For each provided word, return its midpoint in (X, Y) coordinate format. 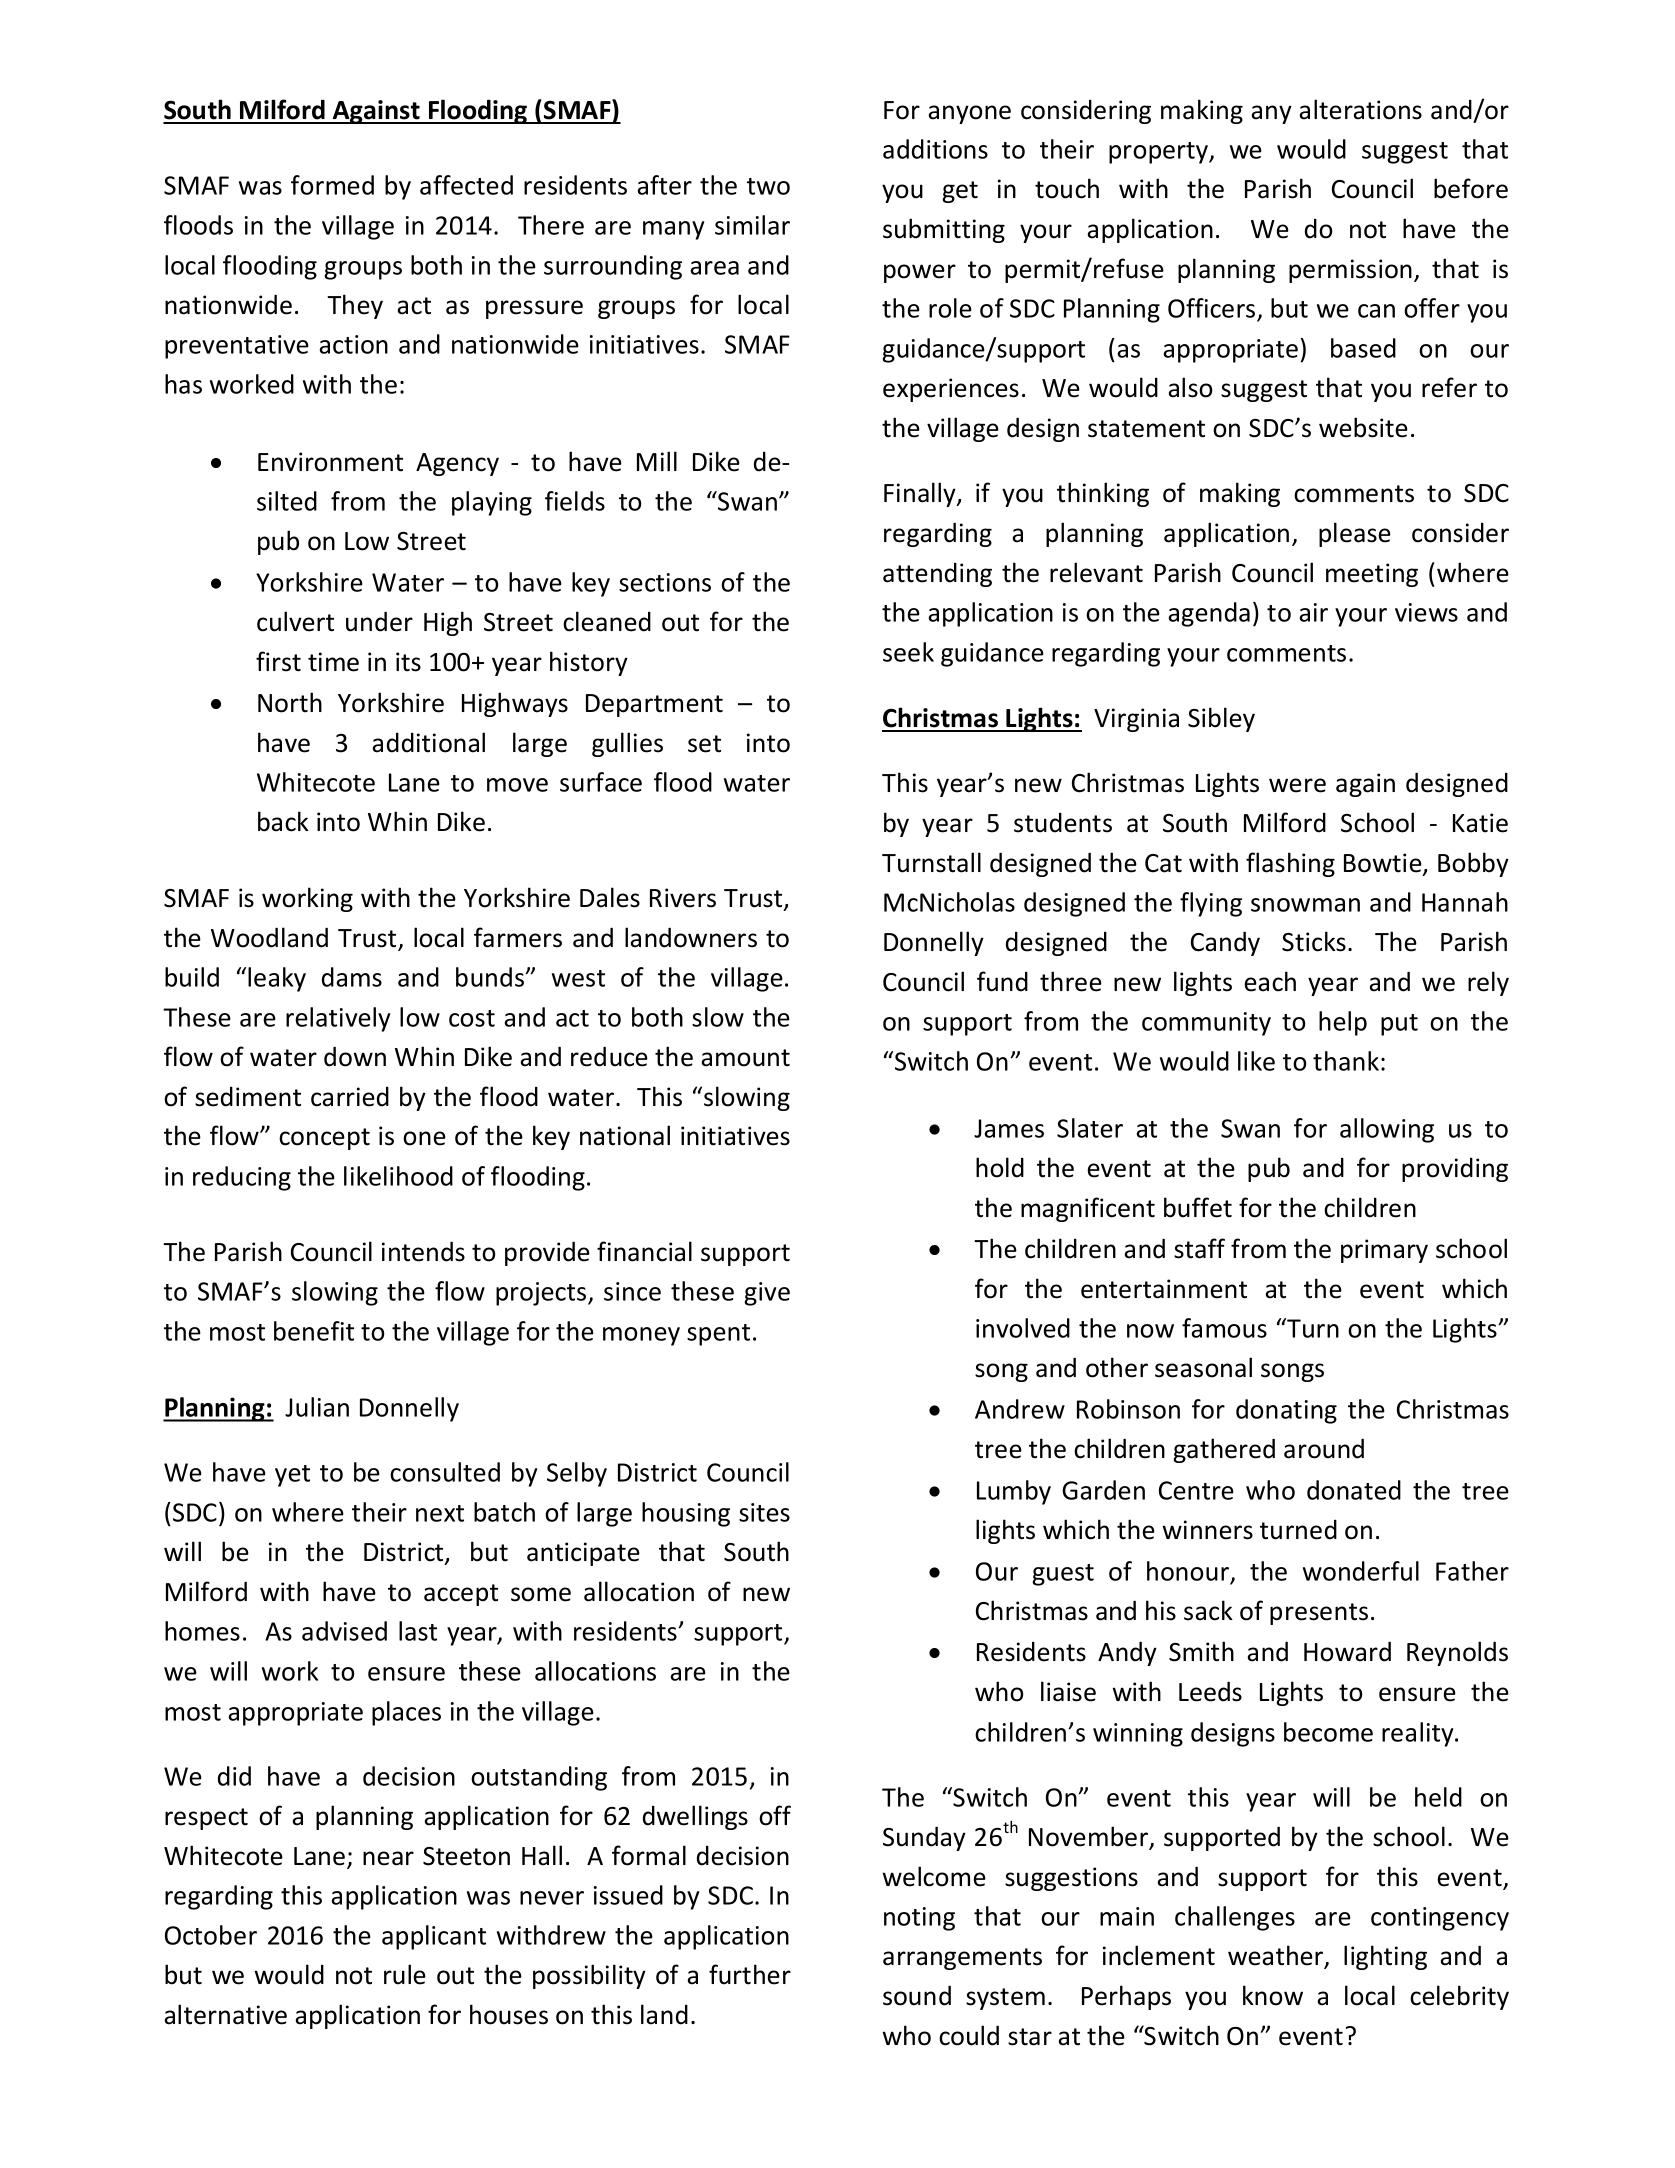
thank (1346, 1061)
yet (292, 1476)
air (1314, 612)
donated (1354, 1490)
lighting (1385, 1957)
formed (332, 185)
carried (350, 1096)
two (768, 186)
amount (745, 1058)
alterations (1360, 109)
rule (405, 1974)
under (379, 621)
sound (917, 1995)
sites (764, 1512)
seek (908, 652)
